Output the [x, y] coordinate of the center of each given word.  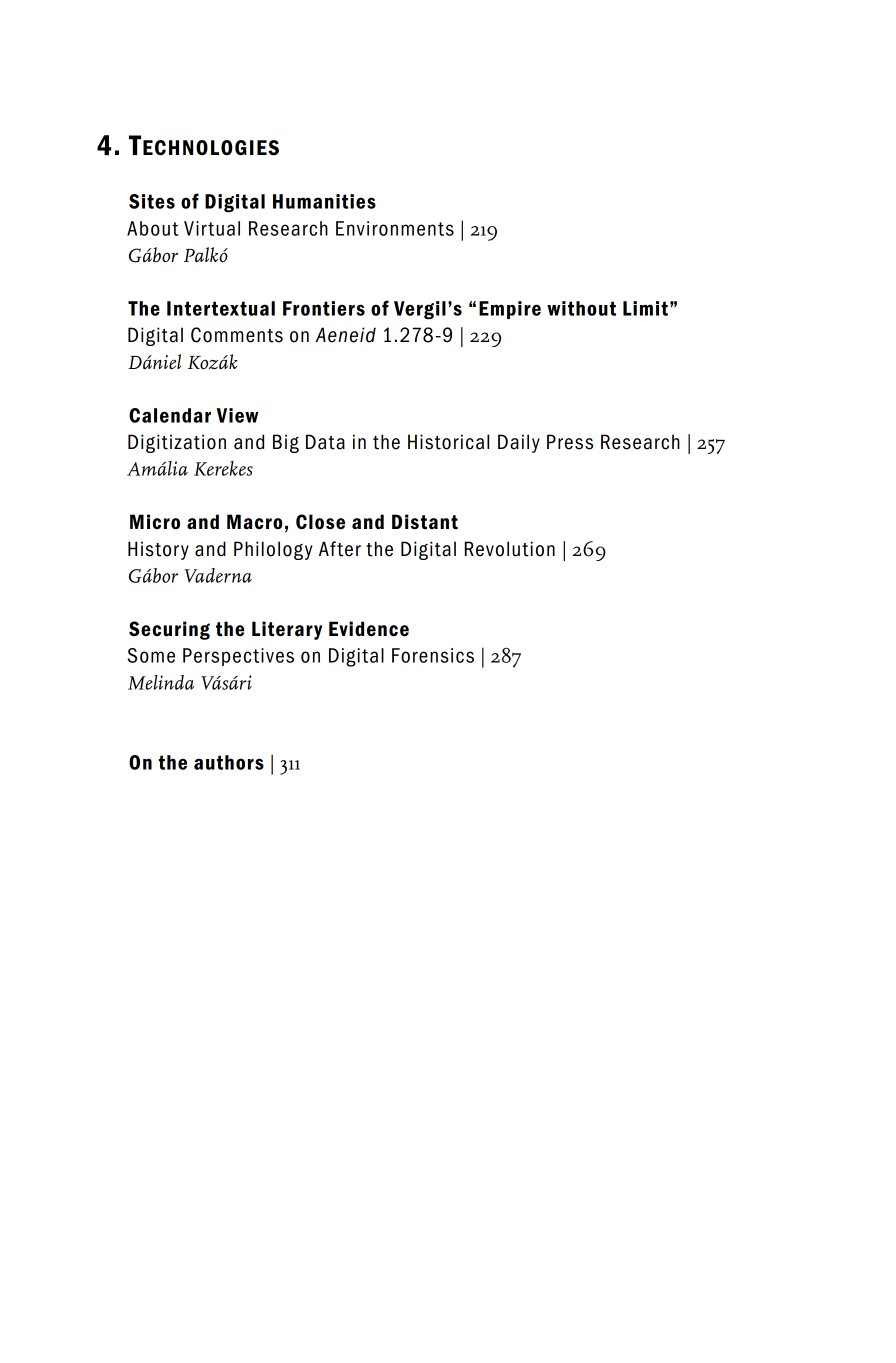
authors [229, 762]
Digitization [177, 443]
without [581, 308]
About [152, 228]
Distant [425, 522]
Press [570, 442]
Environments [395, 228]
